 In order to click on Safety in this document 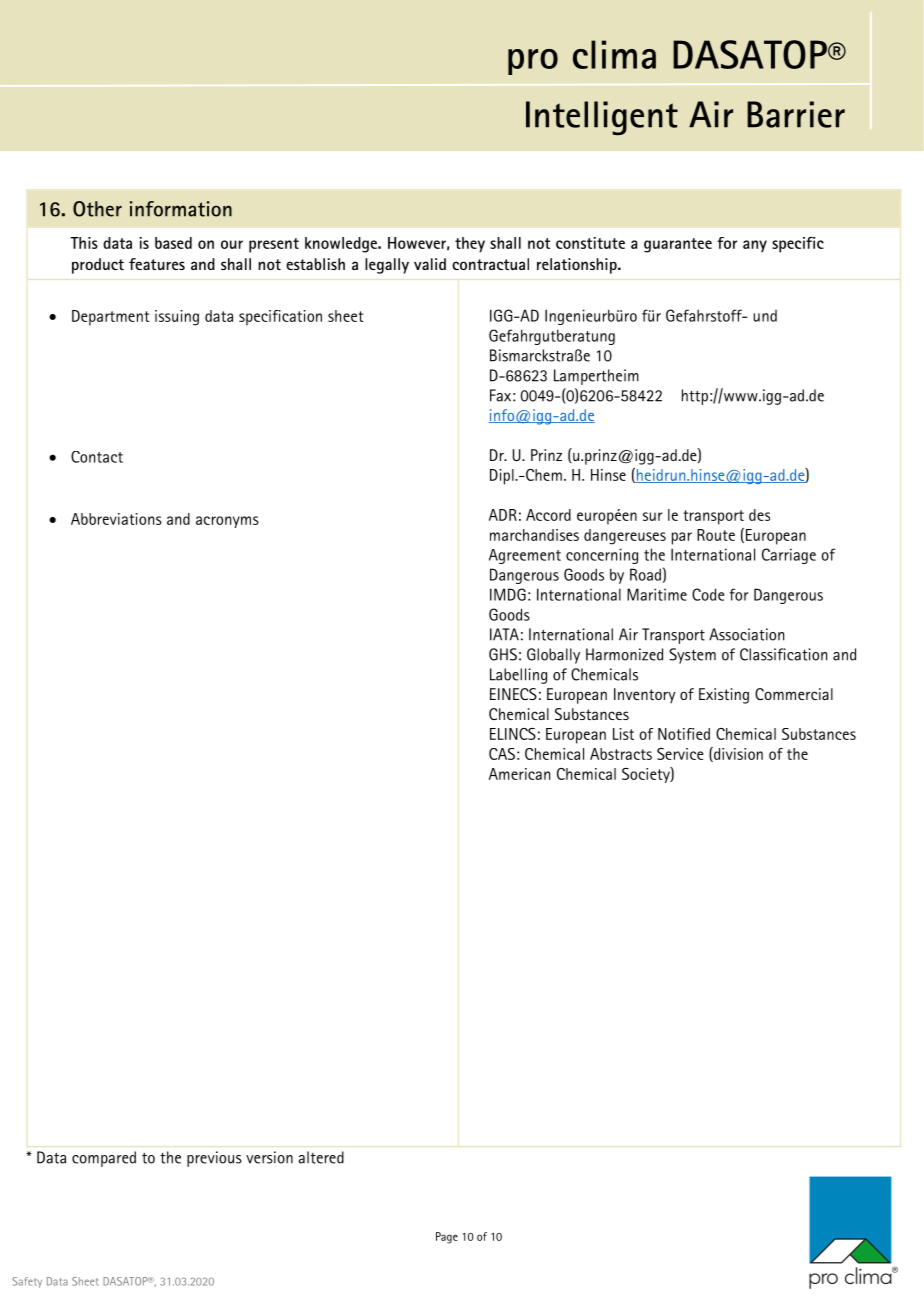, I will do `click(27, 1282)`.
